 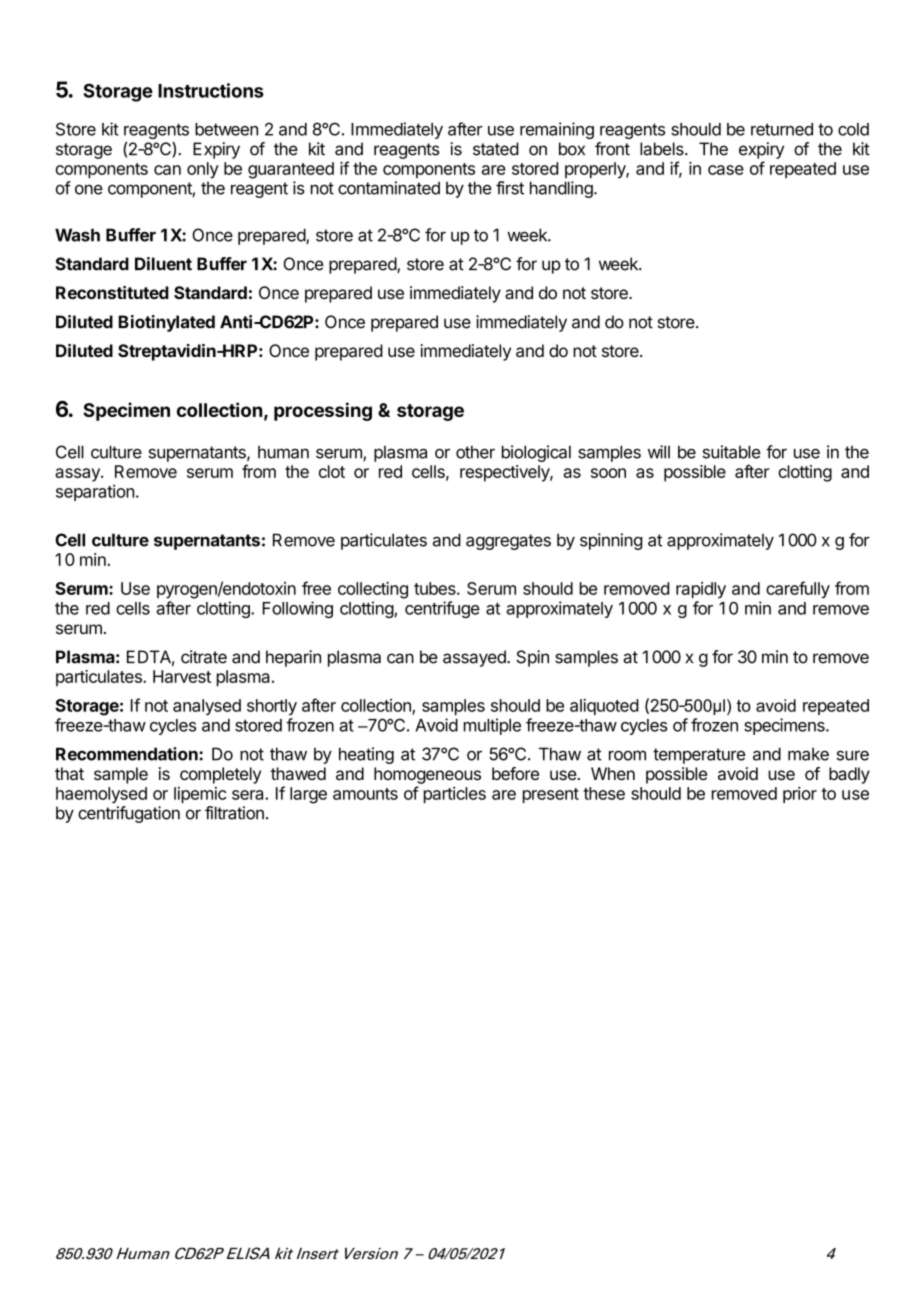 I want to click on particles, so click(x=455, y=795).
